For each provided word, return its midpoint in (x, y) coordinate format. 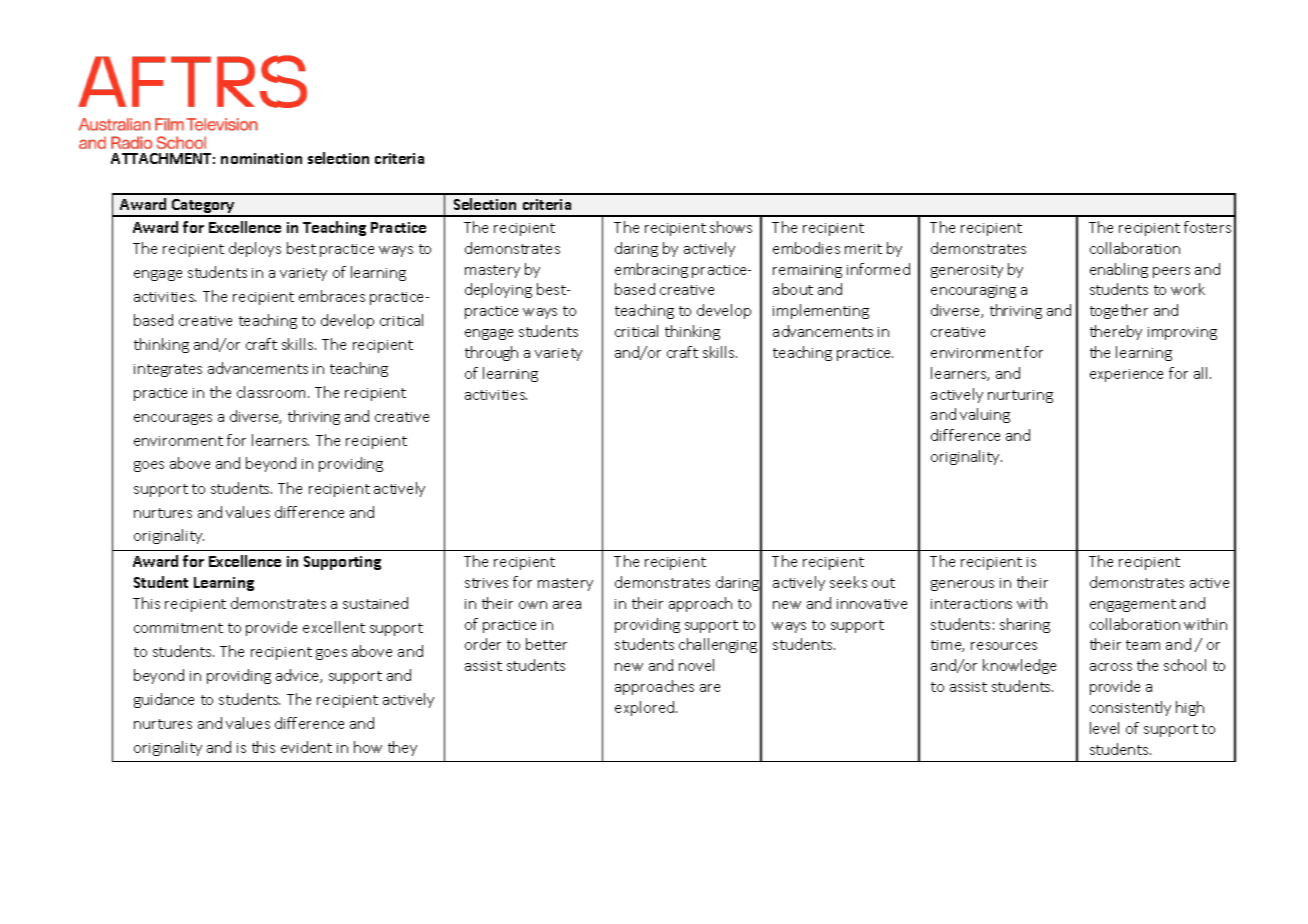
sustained (375, 603)
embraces (332, 296)
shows (731, 227)
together (1119, 311)
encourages (173, 419)
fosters (1207, 227)
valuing (985, 415)
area (567, 605)
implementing (821, 311)
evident (306, 747)
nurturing (1020, 396)
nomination (261, 158)
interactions (971, 604)
